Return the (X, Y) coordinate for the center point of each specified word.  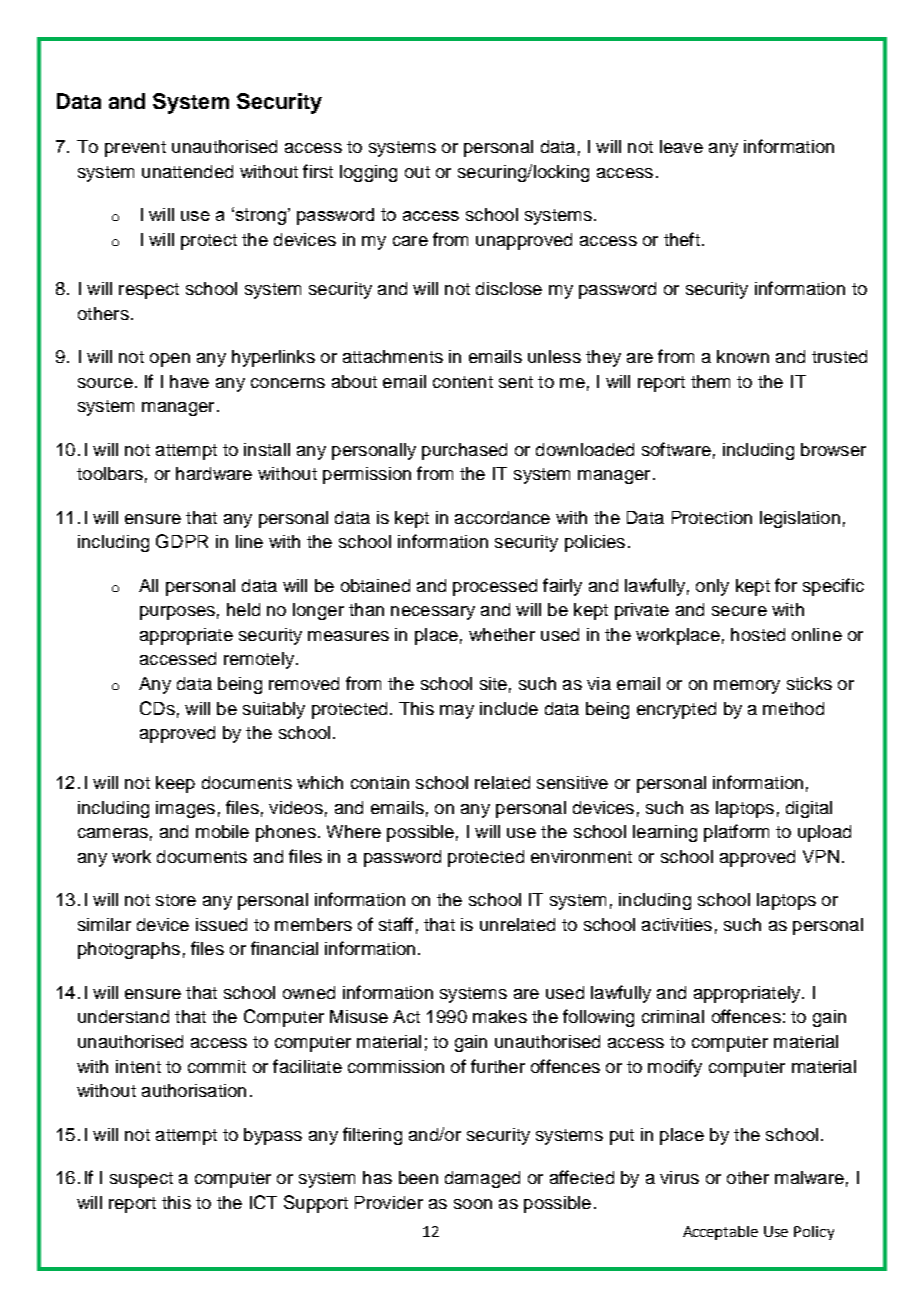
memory (747, 687)
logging (368, 173)
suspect (141, 1180)
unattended (187, 171)
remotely (260, 660)
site (493, 683)
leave (681, 146)
